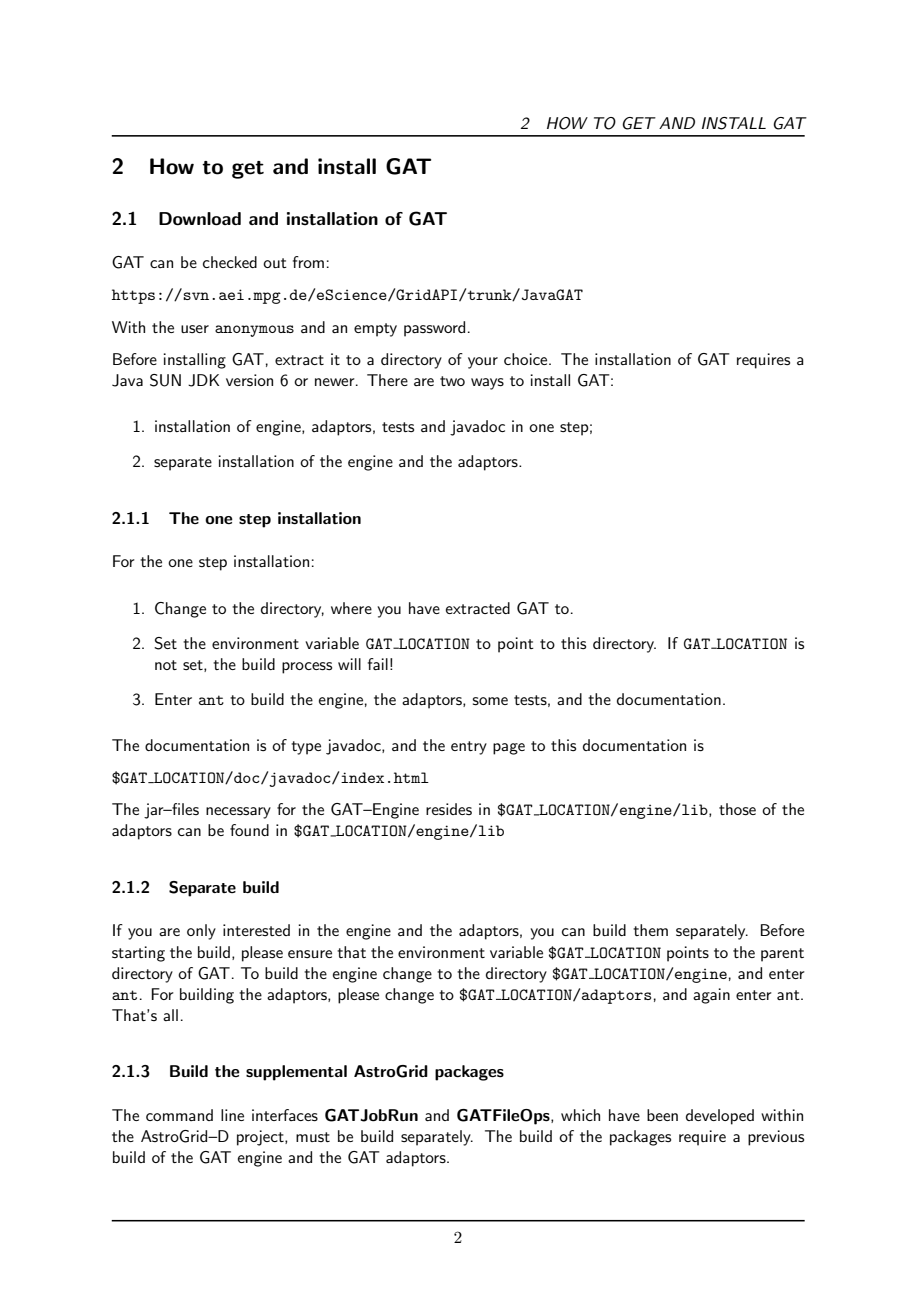  What do you see at coordinates (580, 1115) in the screenshot?
I see `which` at bounding box center [580, 1115].
